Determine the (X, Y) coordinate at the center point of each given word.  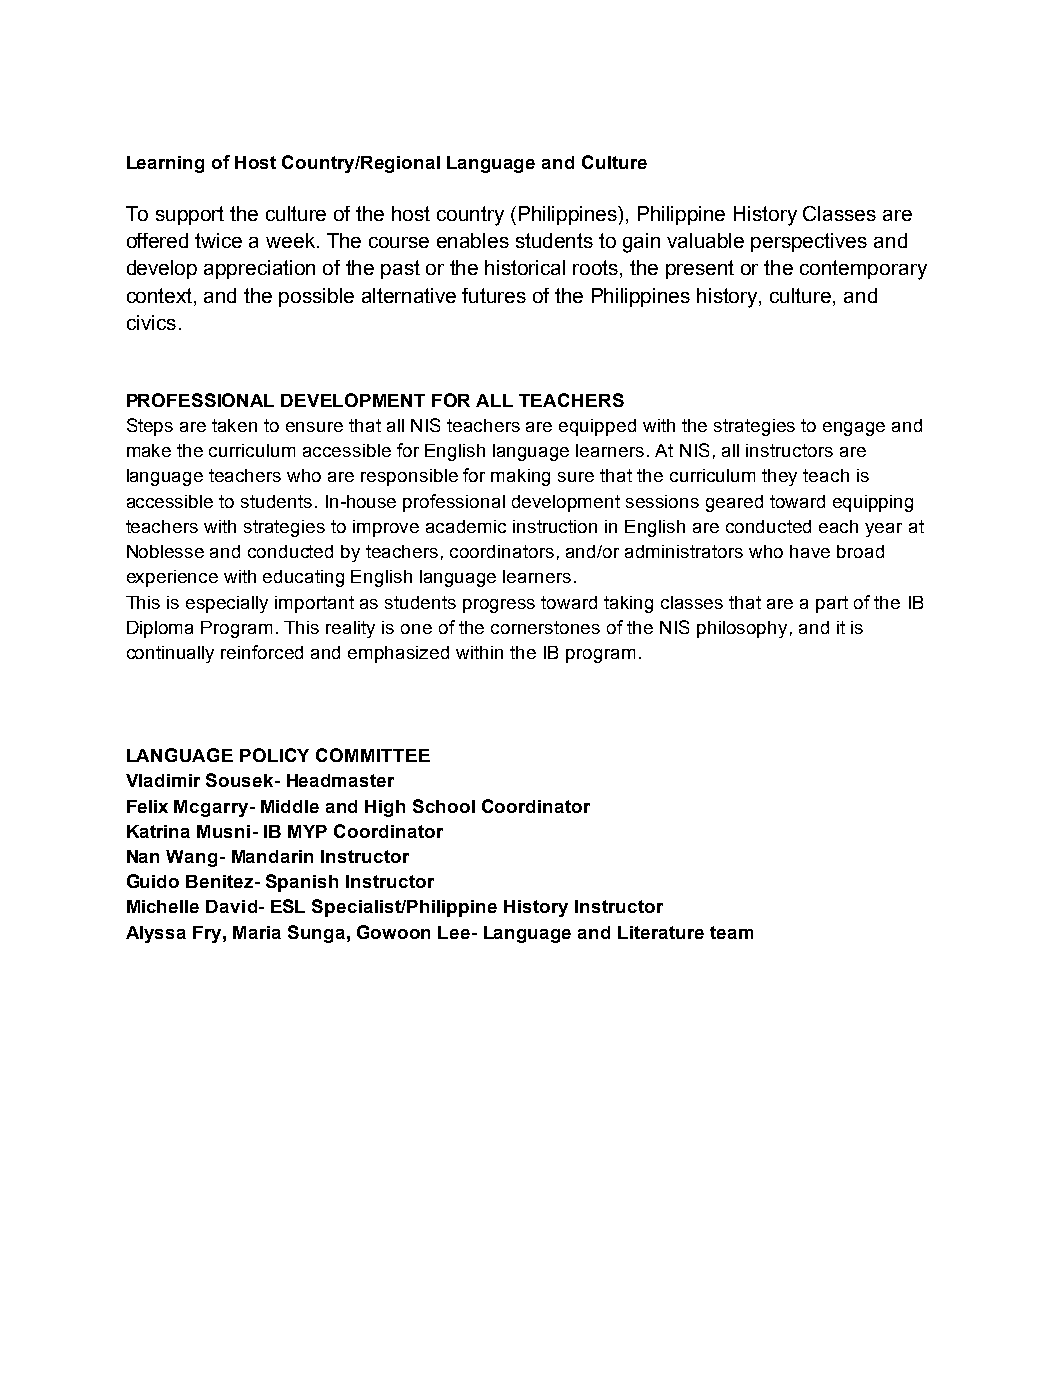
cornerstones (545, 627)
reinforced (262, 652)
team (731, 932)
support (190, 215)
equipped (597, 427)
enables (473, 240)
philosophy (742, 629)
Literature (661, 932)
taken (234, 425)
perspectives (809, 242)
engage (854, 429)
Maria (257, 932)
